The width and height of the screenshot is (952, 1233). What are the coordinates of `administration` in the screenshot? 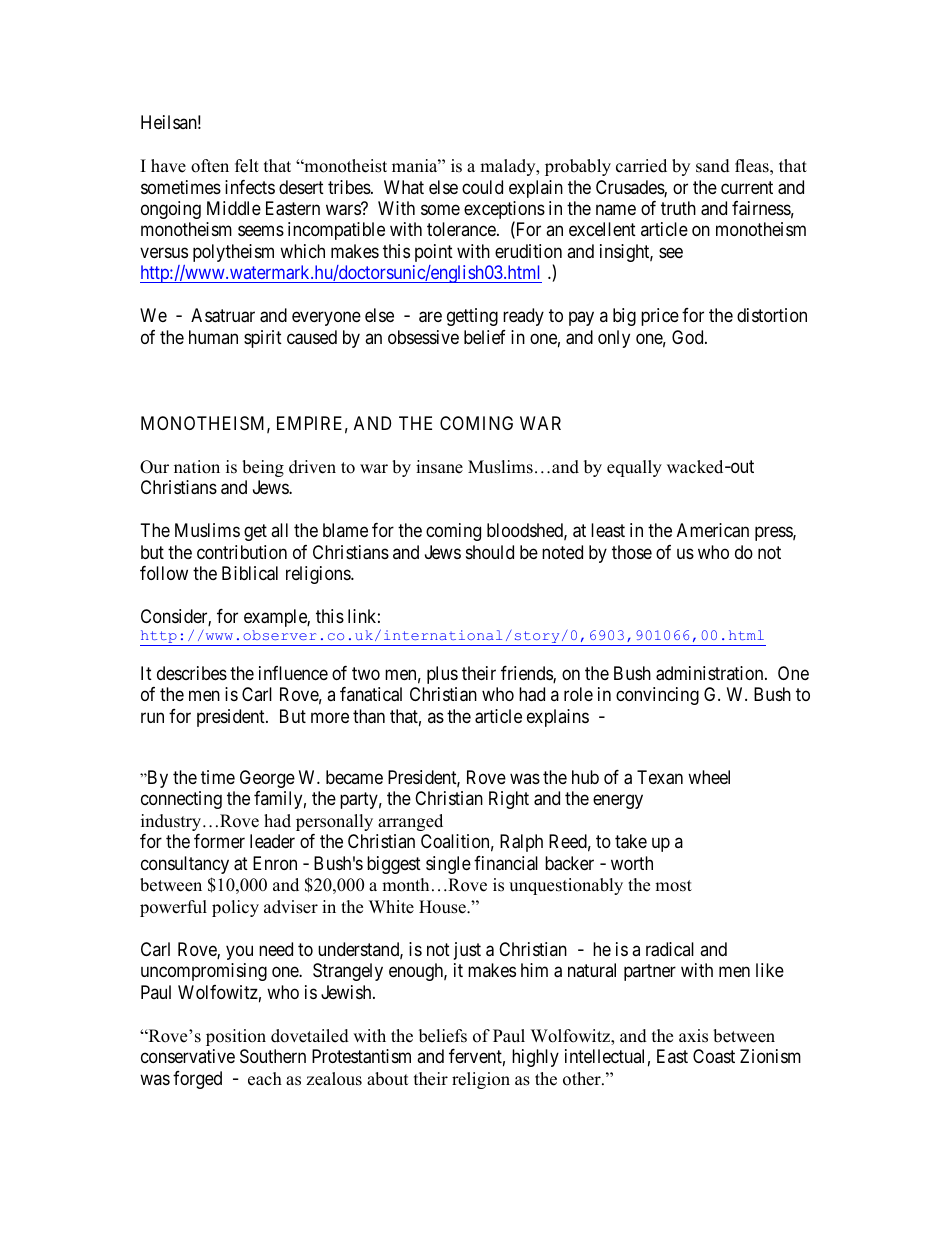 It's located at (711, 673).
